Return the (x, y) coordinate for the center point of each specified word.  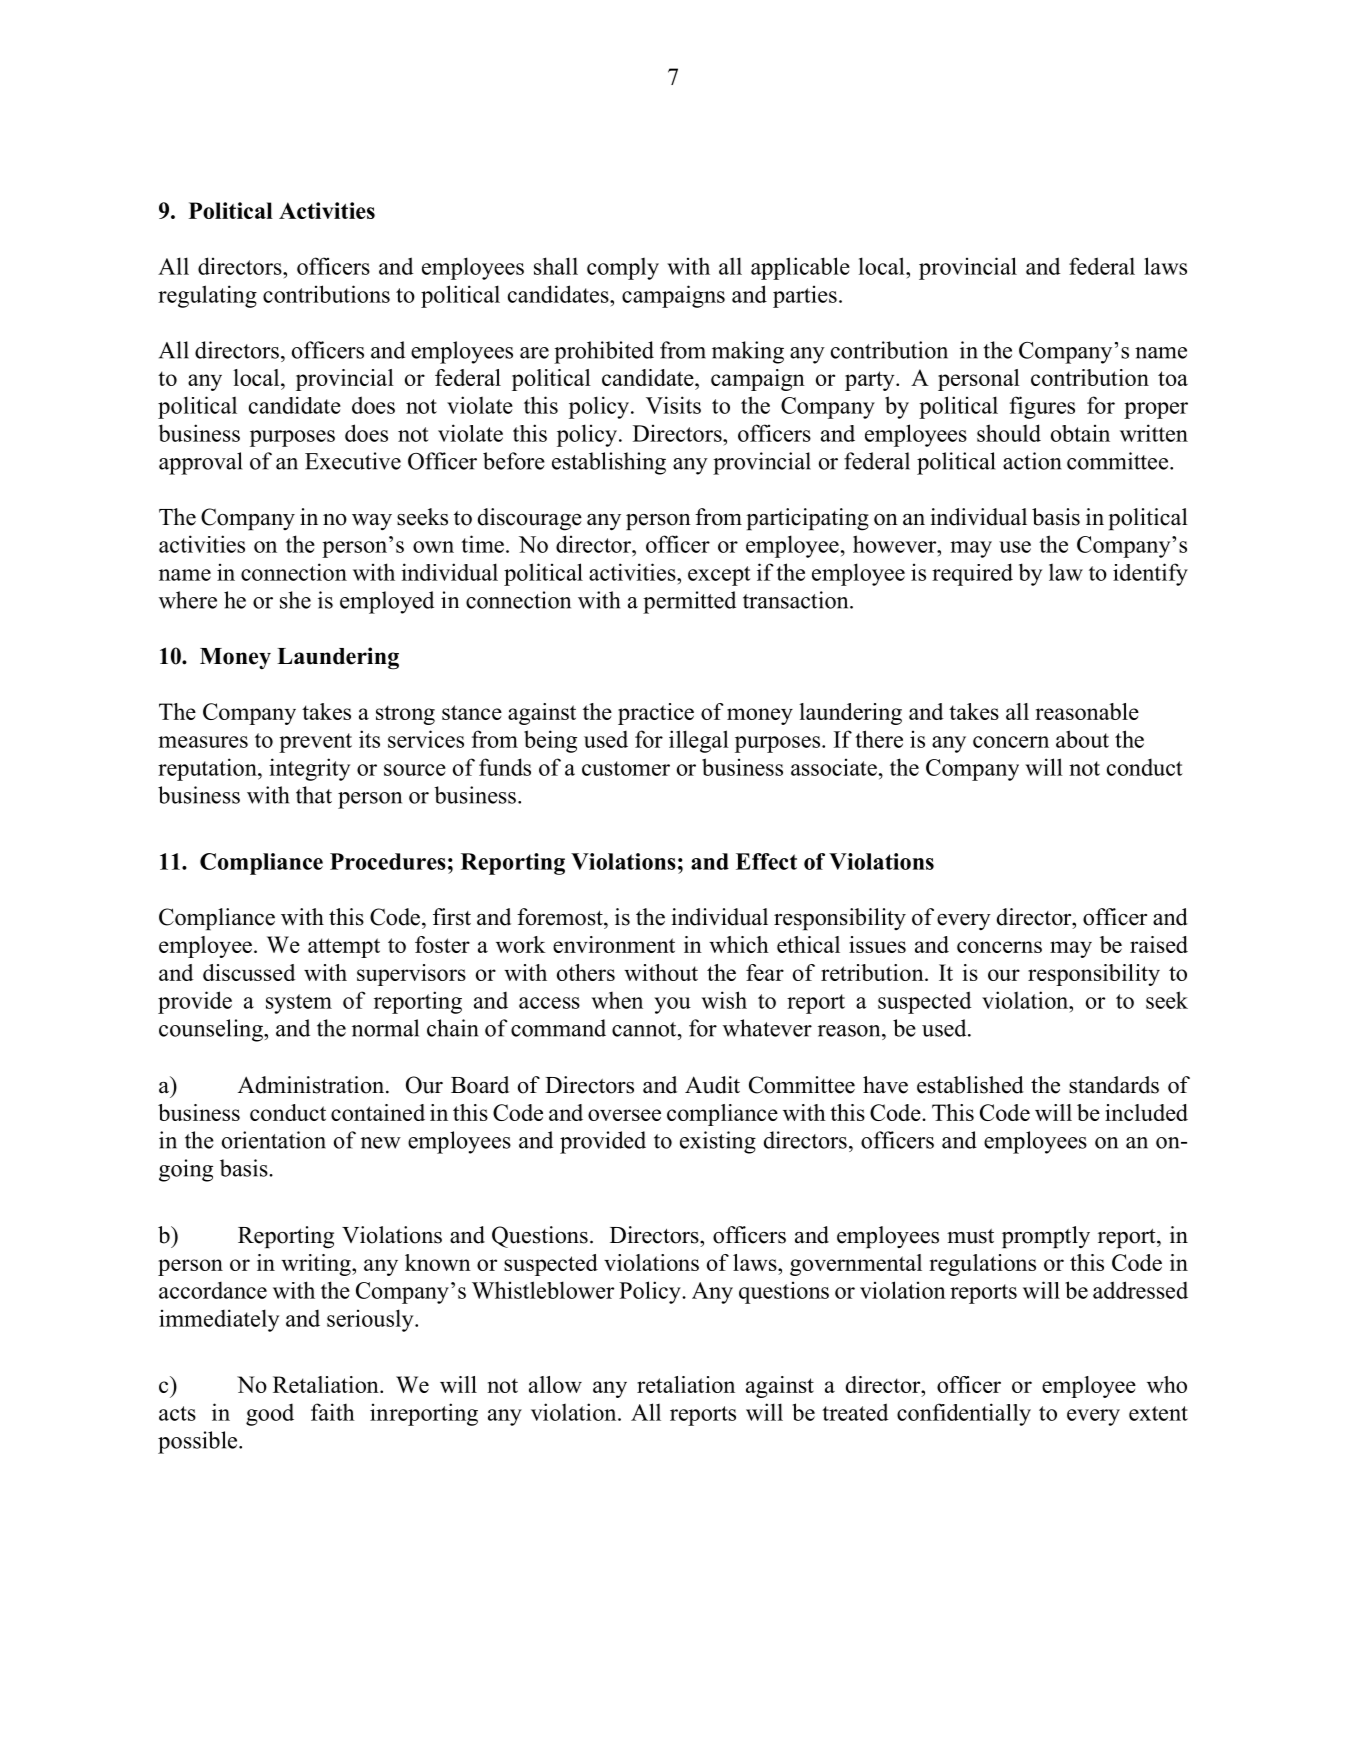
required (972, 574)
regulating (207, 296)
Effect (766, 861)
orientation (274, 1140)
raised (1159, 944)
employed (387, 602)
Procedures (388, 861)
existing (718, 1142)
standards (1114, 1085)
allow (555, 1384)
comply (623, 269)
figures (1042, 407)
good (270, 1414)
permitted (689, 602)
